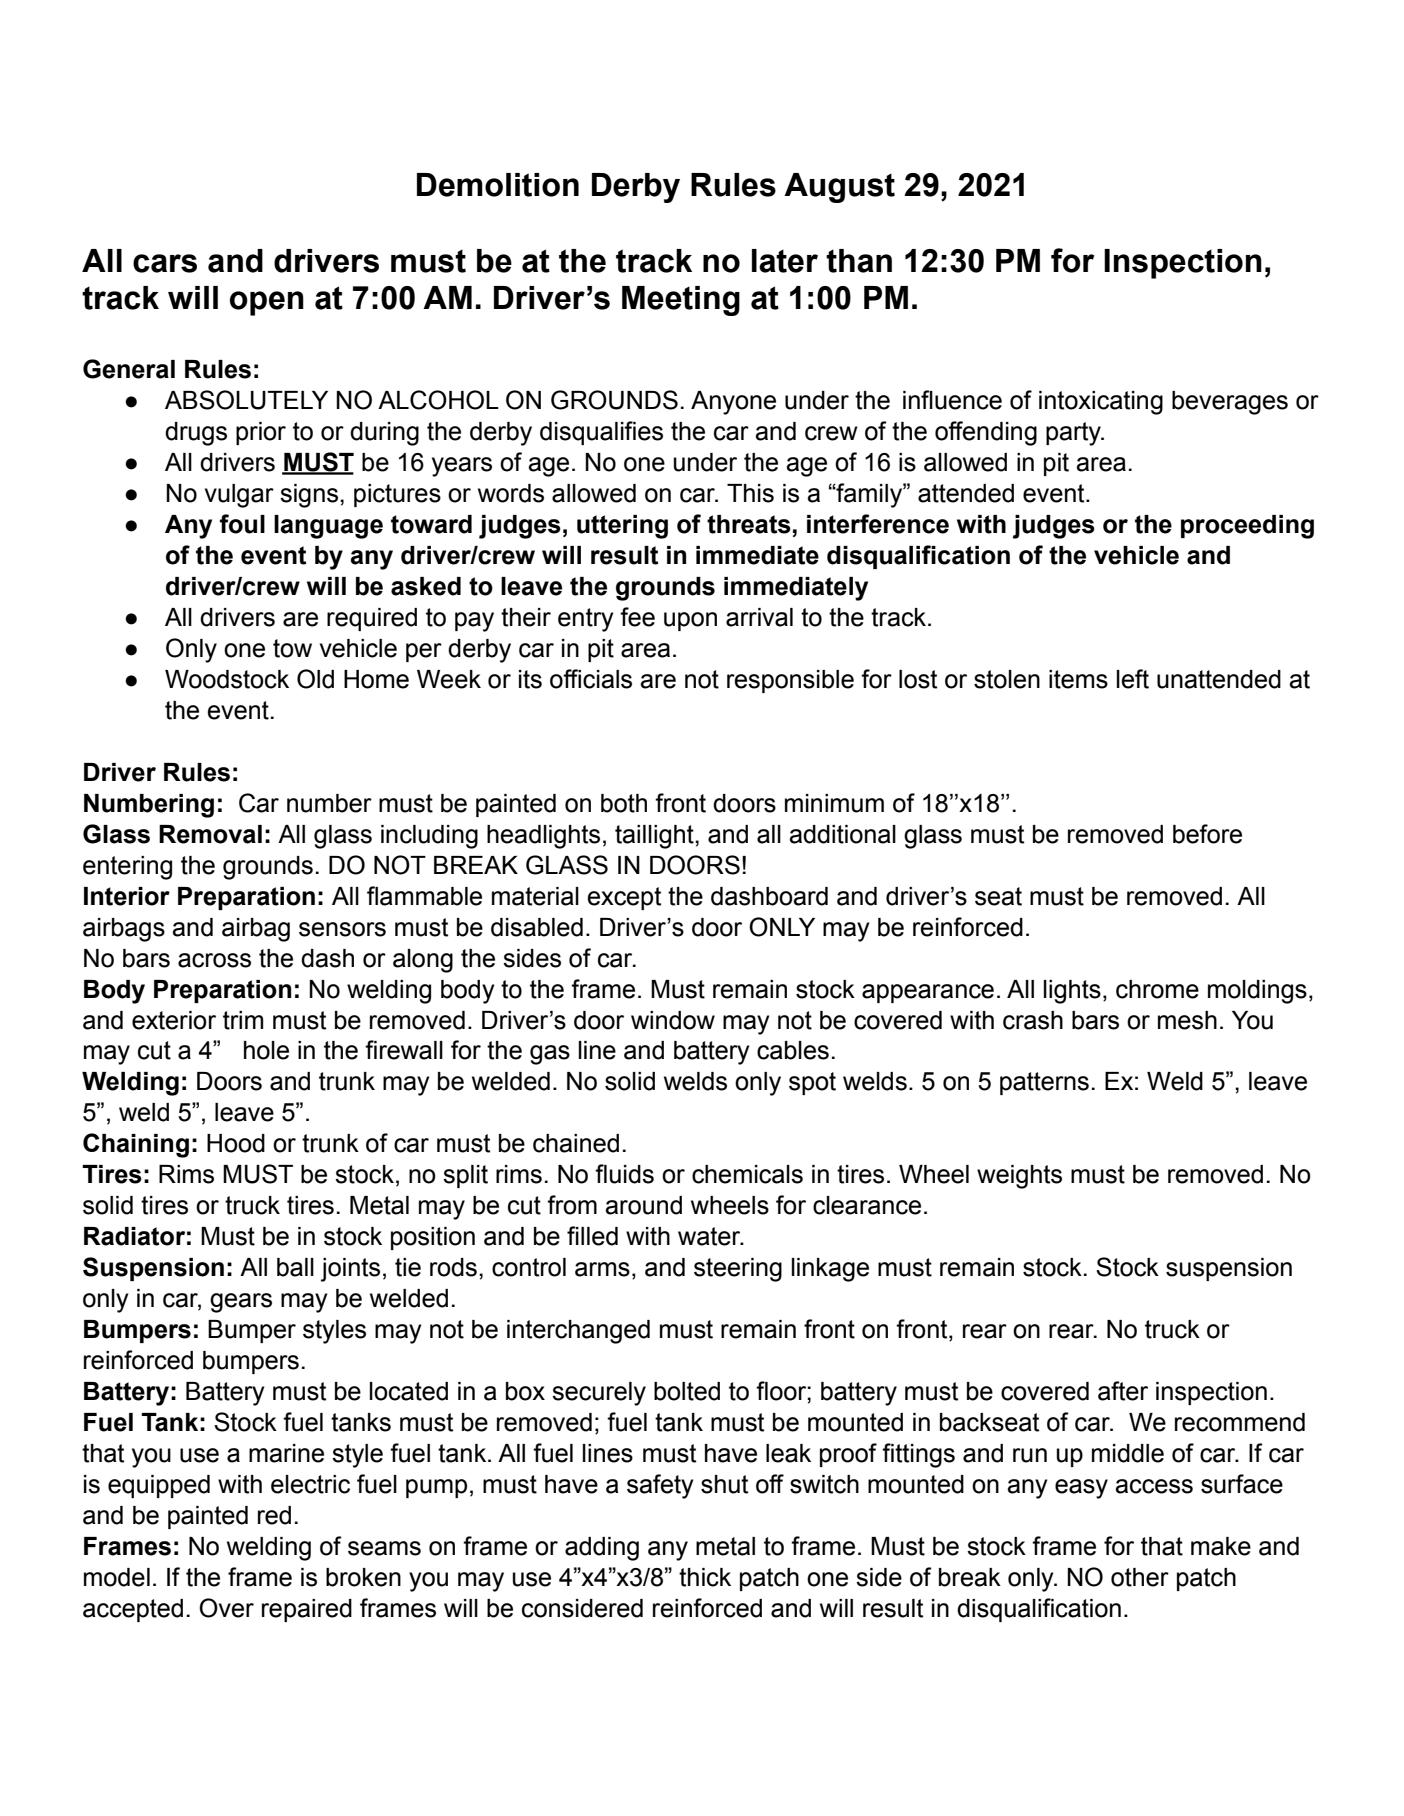 Image resolution: width=1404 pixels, height=1816 pixels. Describe the element at coordinates (165, 263) in the screenshot. I see `cars` at that location.
